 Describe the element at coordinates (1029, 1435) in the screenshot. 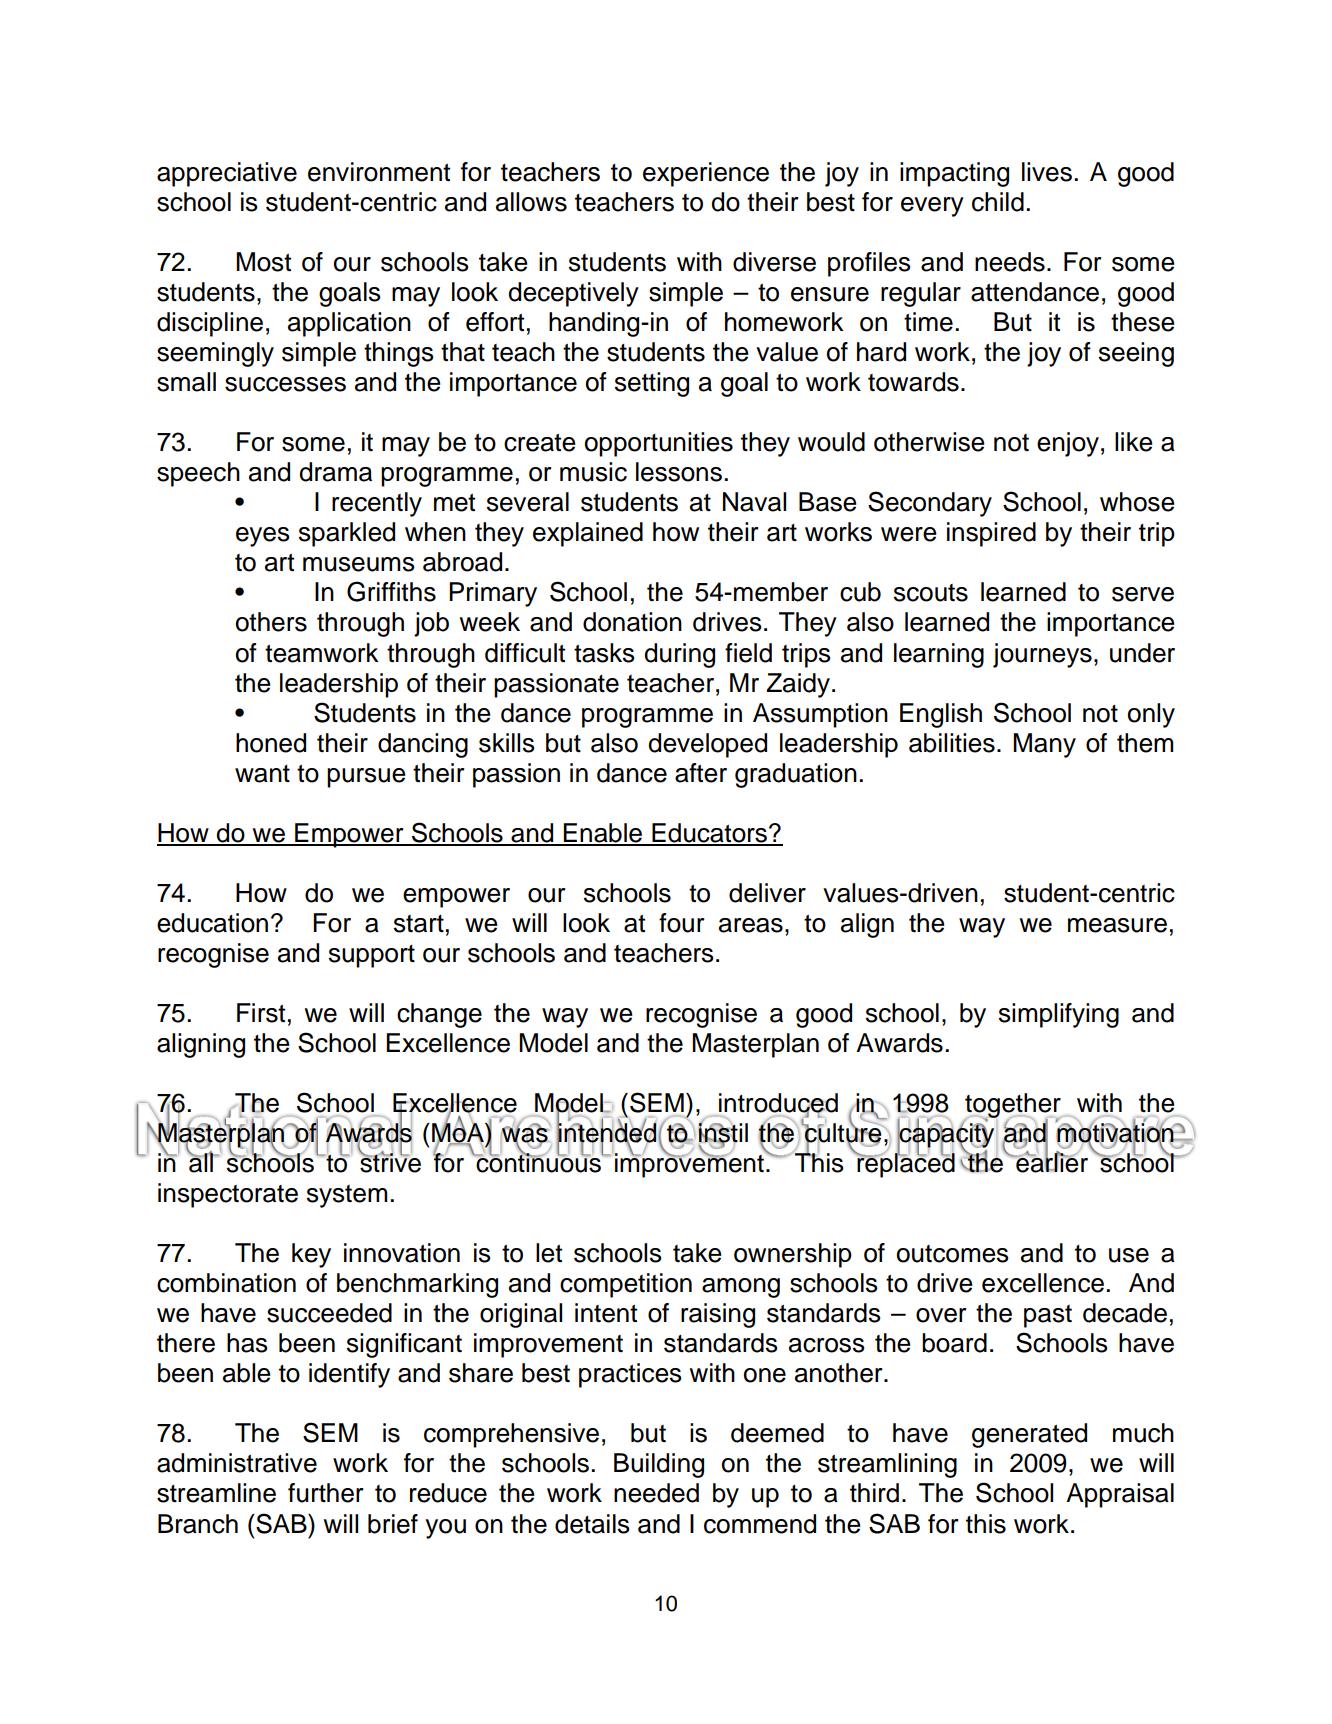

I see `generated` at that location.
